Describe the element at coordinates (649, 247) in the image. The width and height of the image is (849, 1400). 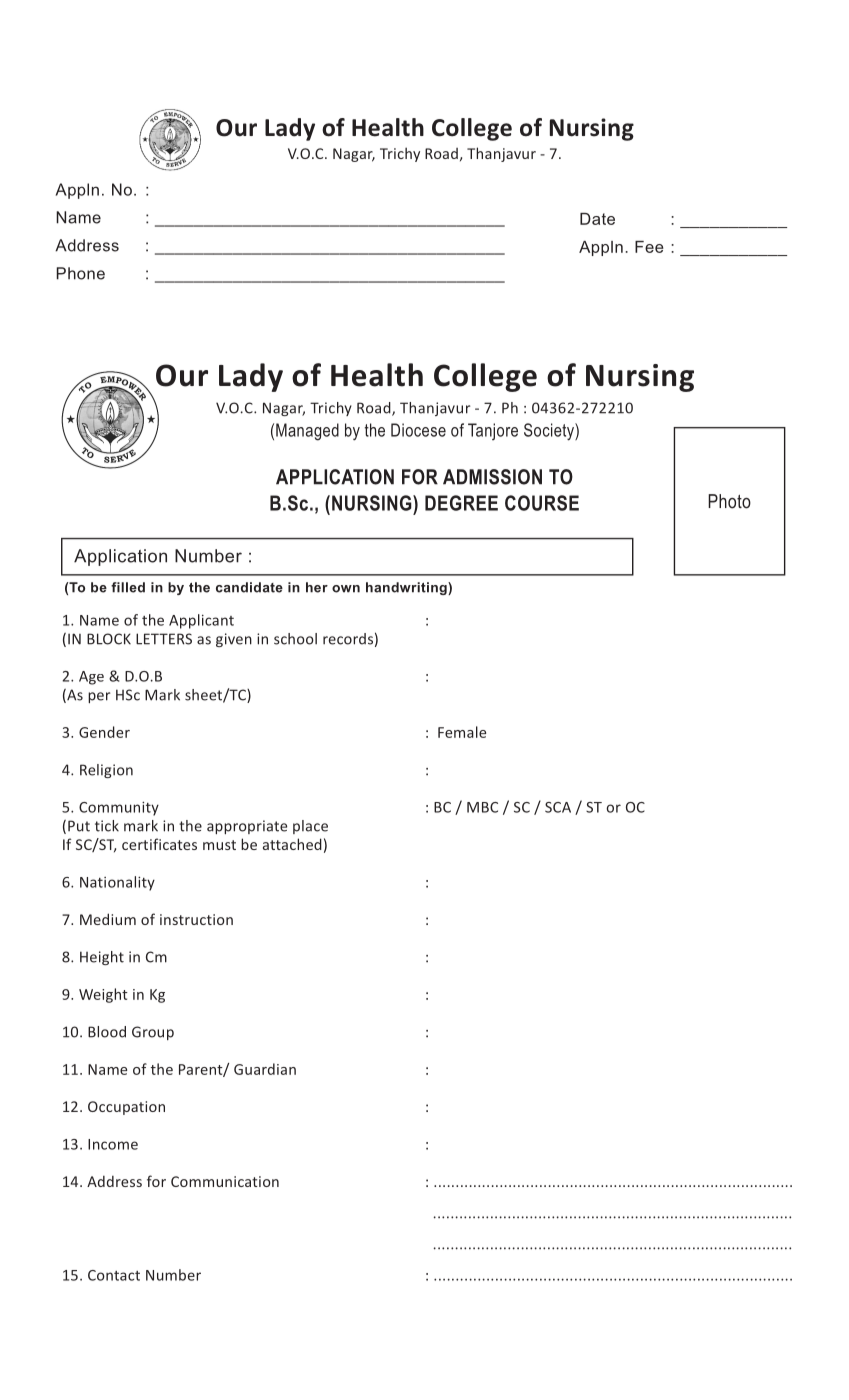
I see `Fee` at that location.
